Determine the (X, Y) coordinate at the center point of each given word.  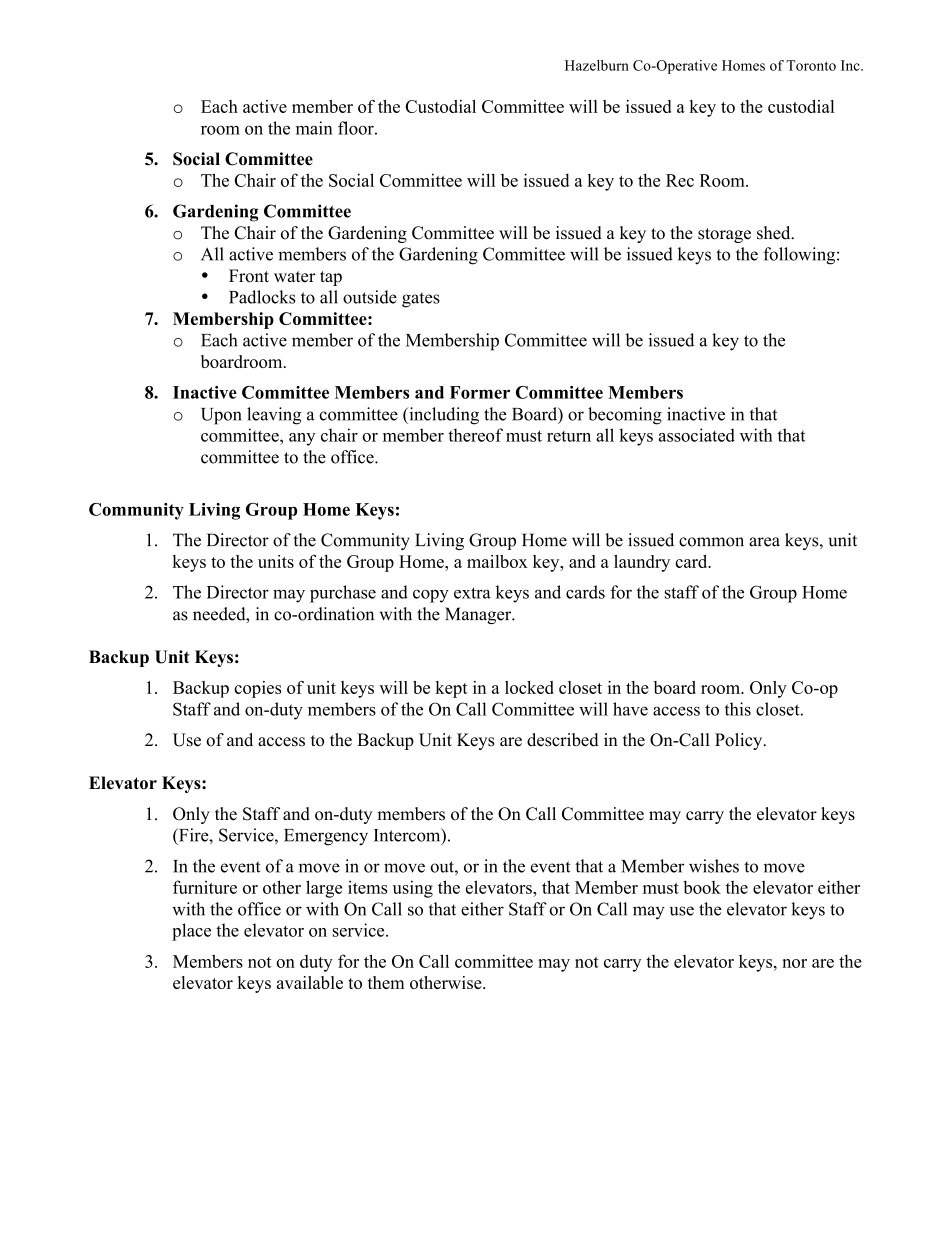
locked (529, 687)
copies (258, 689)
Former (480, 392)
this (738, 709)
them (386, 982)
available (310, 982)
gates (421, 300)
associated (697, 435)
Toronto (811, 65)
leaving (274, 416)
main (314, 128)
